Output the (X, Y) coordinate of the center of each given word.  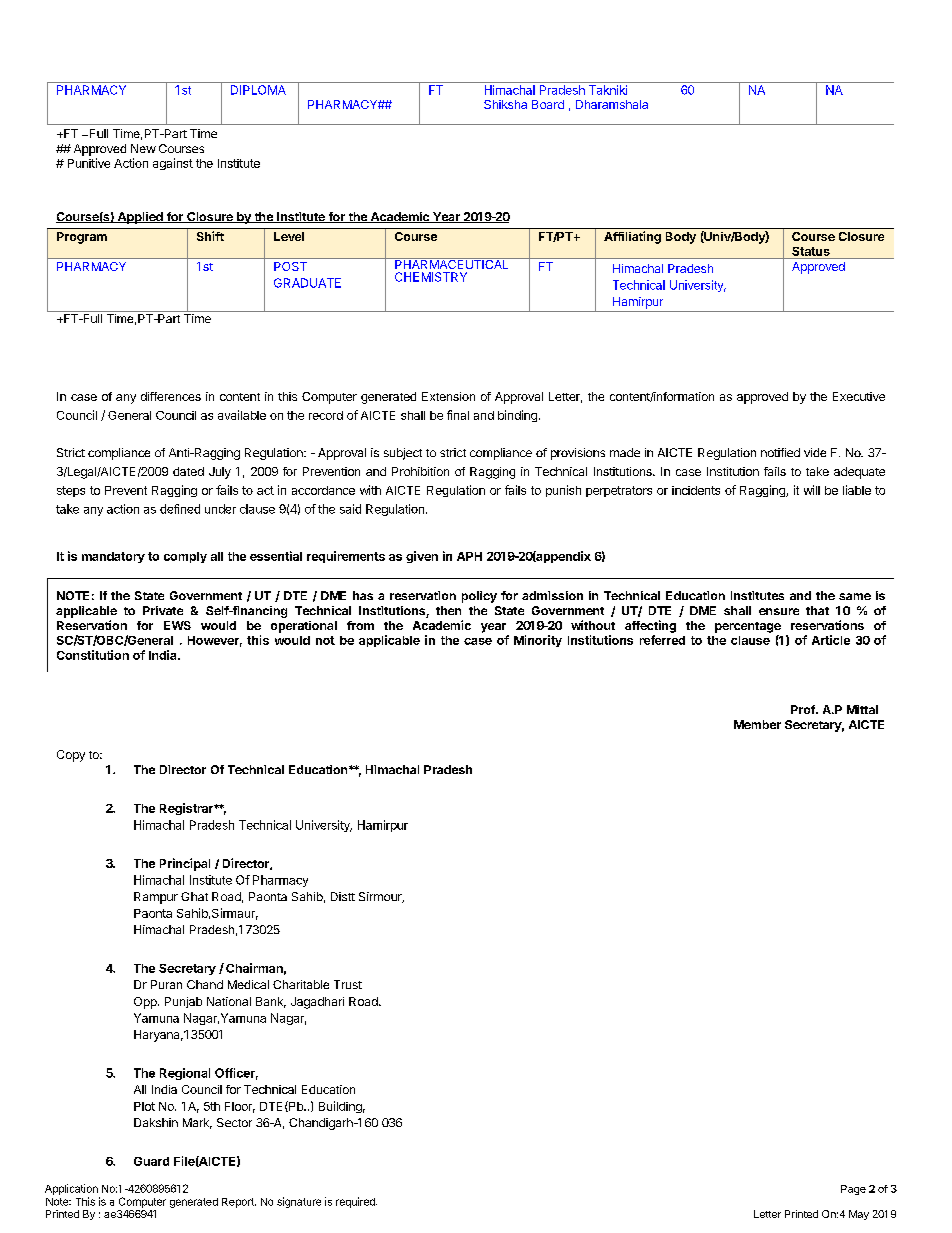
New (143, 148)
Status (811, 251)
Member (757, 724)
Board (548, 104)
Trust (348, 984)
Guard (151, 1161)
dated (188, 471)
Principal (185, 864)
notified (780, 452)
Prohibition (420, 471)
